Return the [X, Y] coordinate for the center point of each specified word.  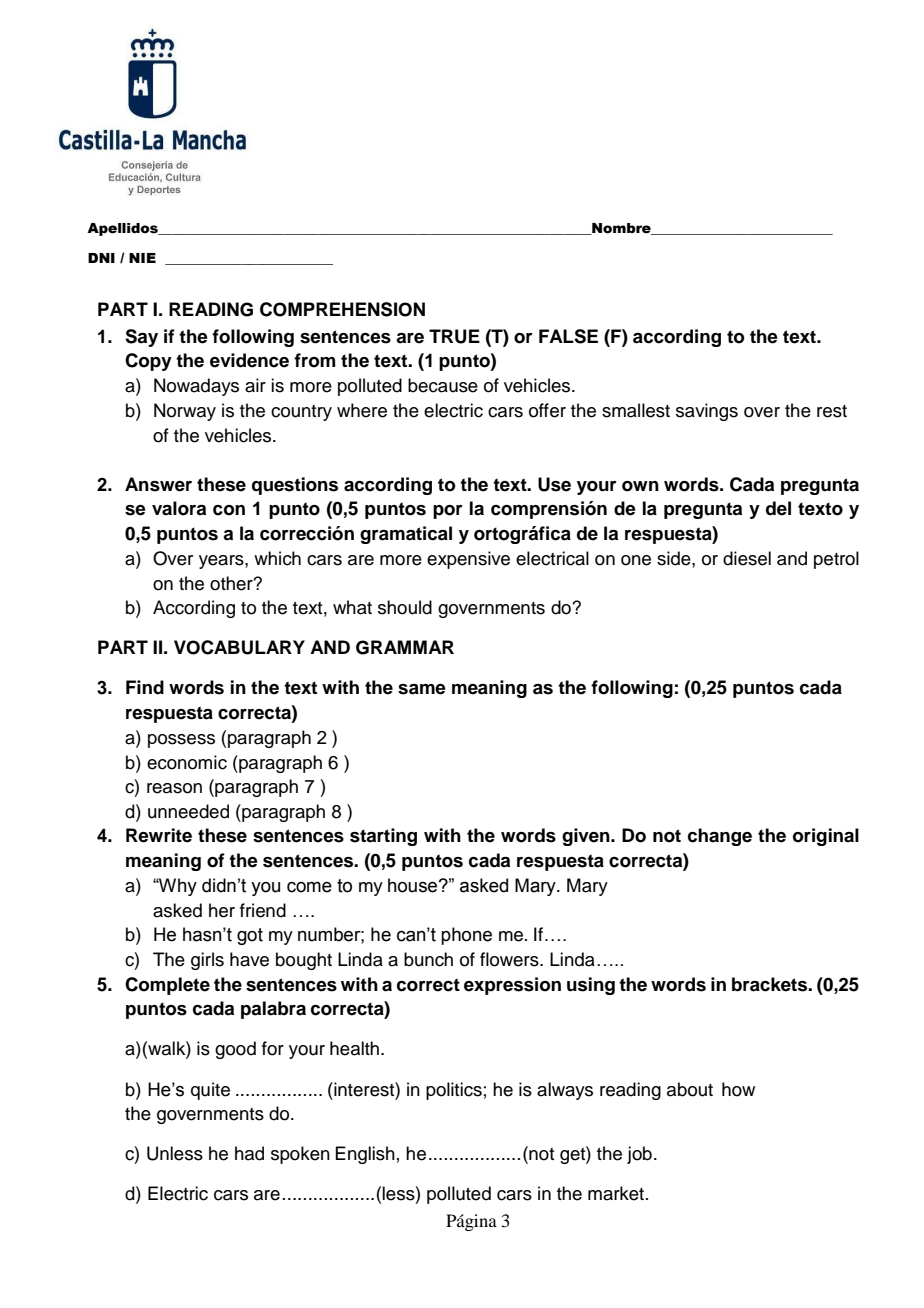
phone [466, 936]
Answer [158, 484]
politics [454, 1091]
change [720, 837]
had [249, 1153]
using [591, 986]
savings [707, 412]
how [738, 1089]
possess [181, 741]
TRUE [454, 336]
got [250, 936]
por [448, 512]
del [778, 508]
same [422, 689]
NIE [142, 258]
